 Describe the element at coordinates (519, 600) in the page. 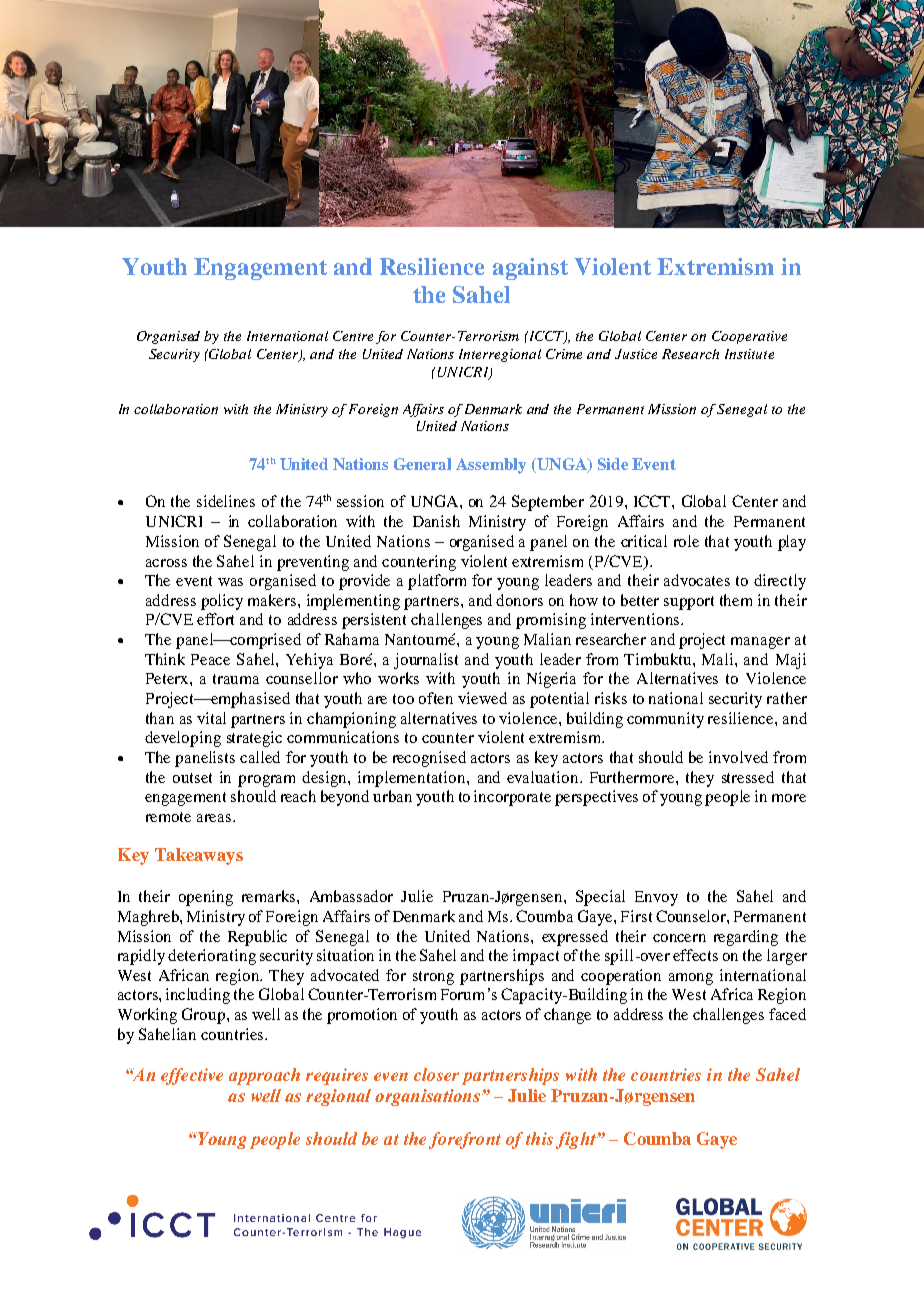

I see `donors` at that location.
